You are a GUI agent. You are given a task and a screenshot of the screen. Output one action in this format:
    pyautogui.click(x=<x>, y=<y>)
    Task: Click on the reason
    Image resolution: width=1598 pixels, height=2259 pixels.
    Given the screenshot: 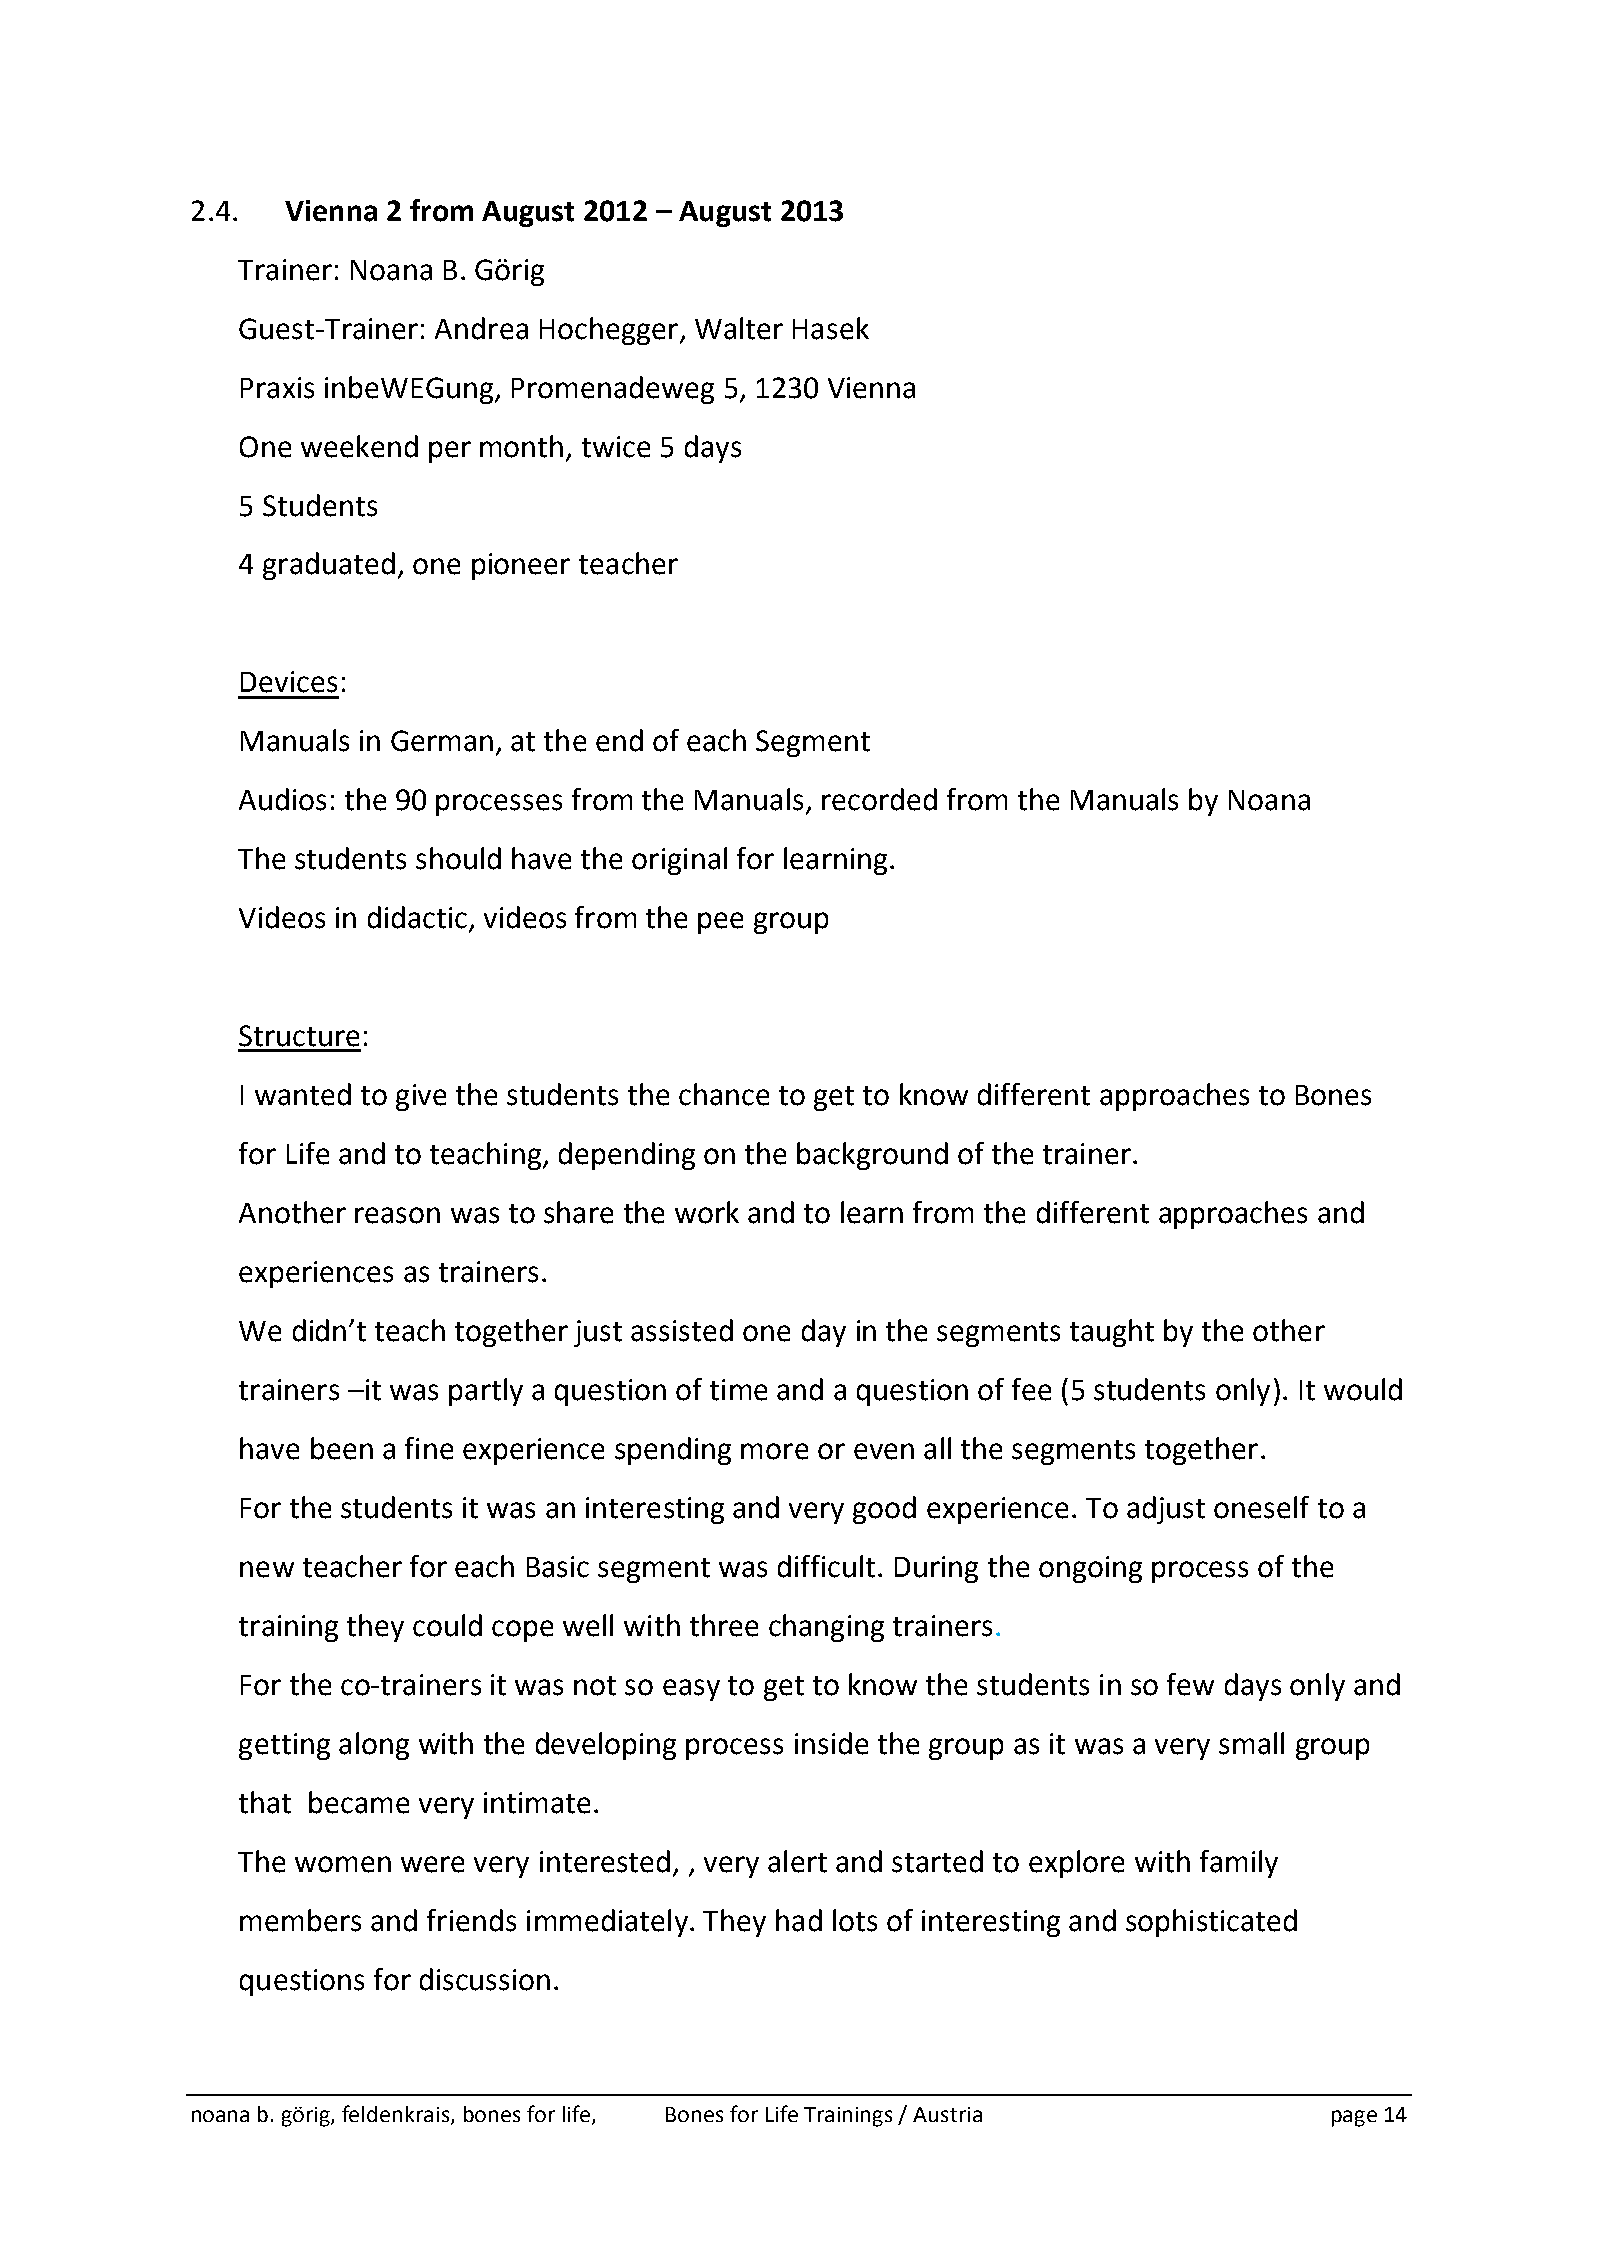 What is the action you would take?
    pyautogui.click(x=397, y=1215)
